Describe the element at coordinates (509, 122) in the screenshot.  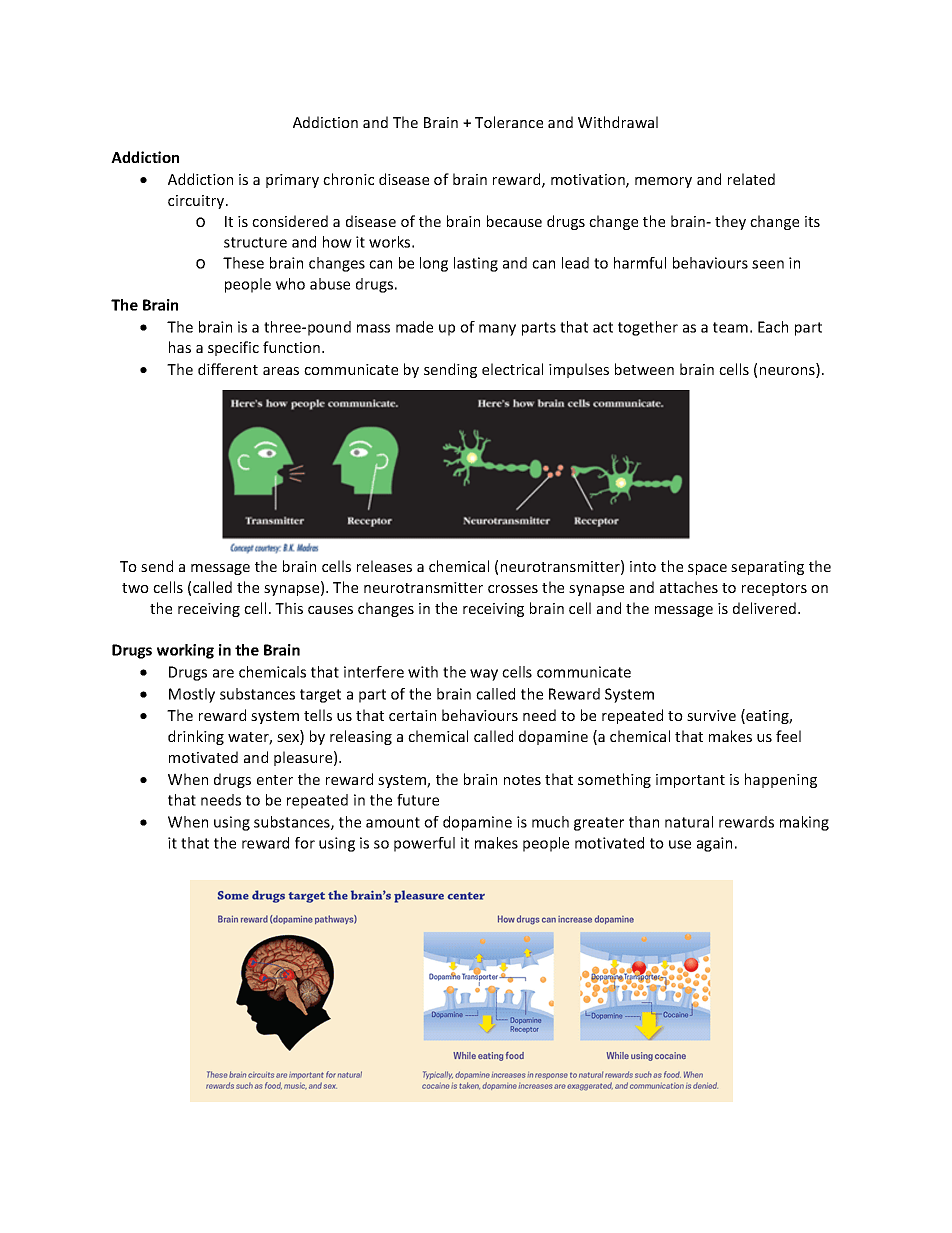
I see `Tolerance` at that location.
